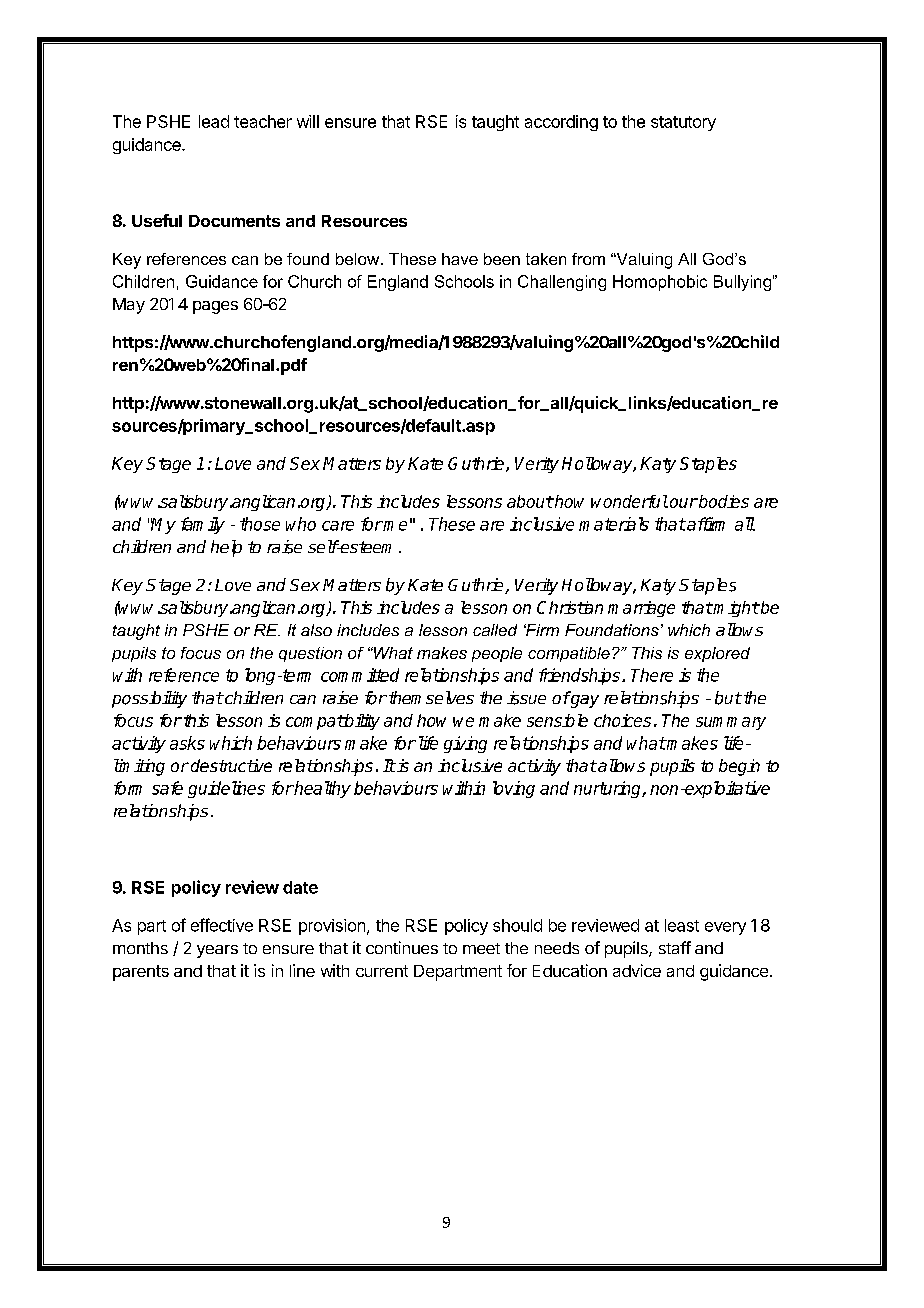 The width and height of the screenshot is (924, 1308). I want to click on pages, so click(215, 307).
